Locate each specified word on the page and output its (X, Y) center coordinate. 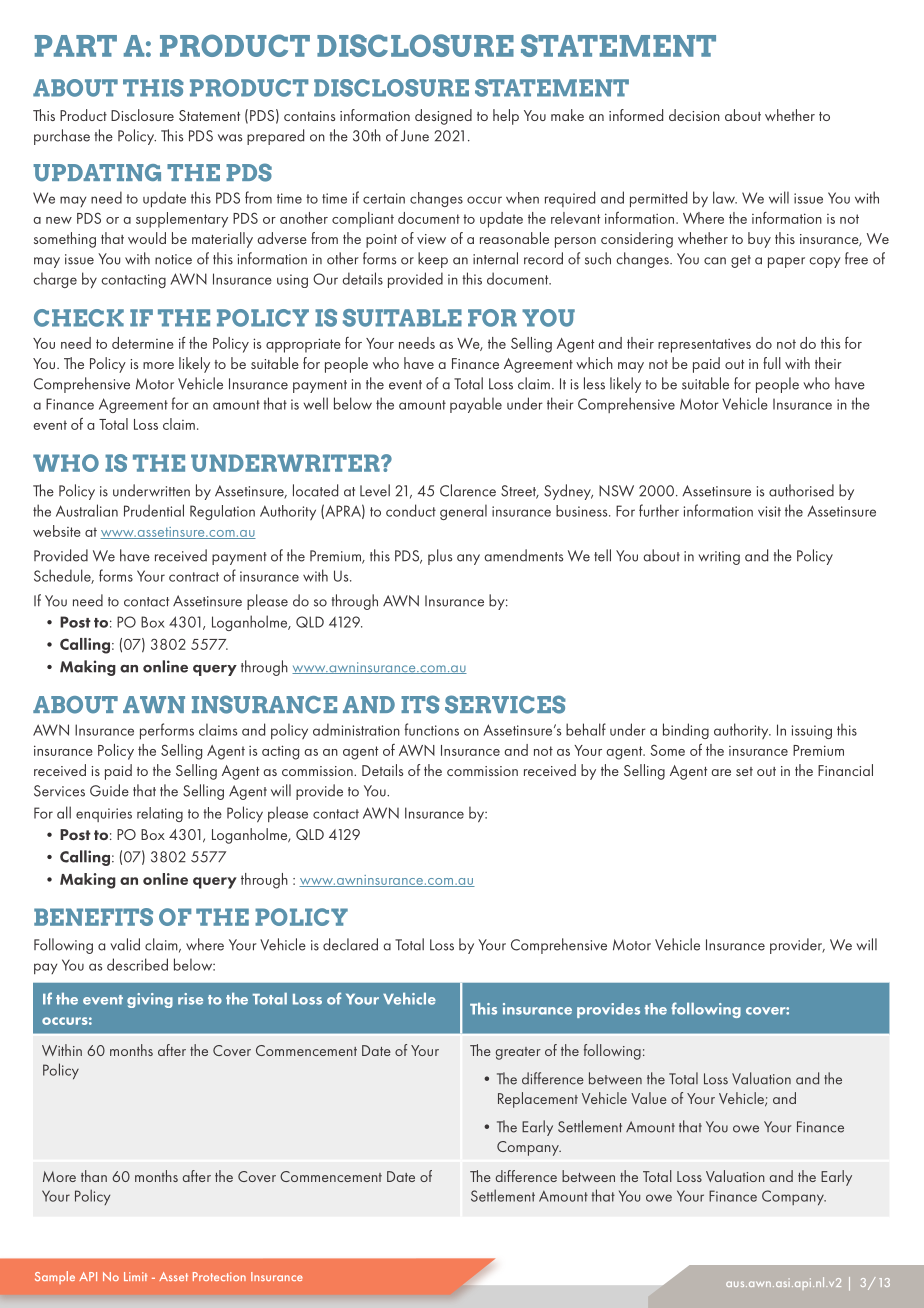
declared (350, 944)
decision (694, 115)
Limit (135, 1276)
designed (443, 117)
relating (160, 814)
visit (769, 511)
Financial (845, 770)
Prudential (154, 510)
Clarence (468, 490)
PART (76, 46)
